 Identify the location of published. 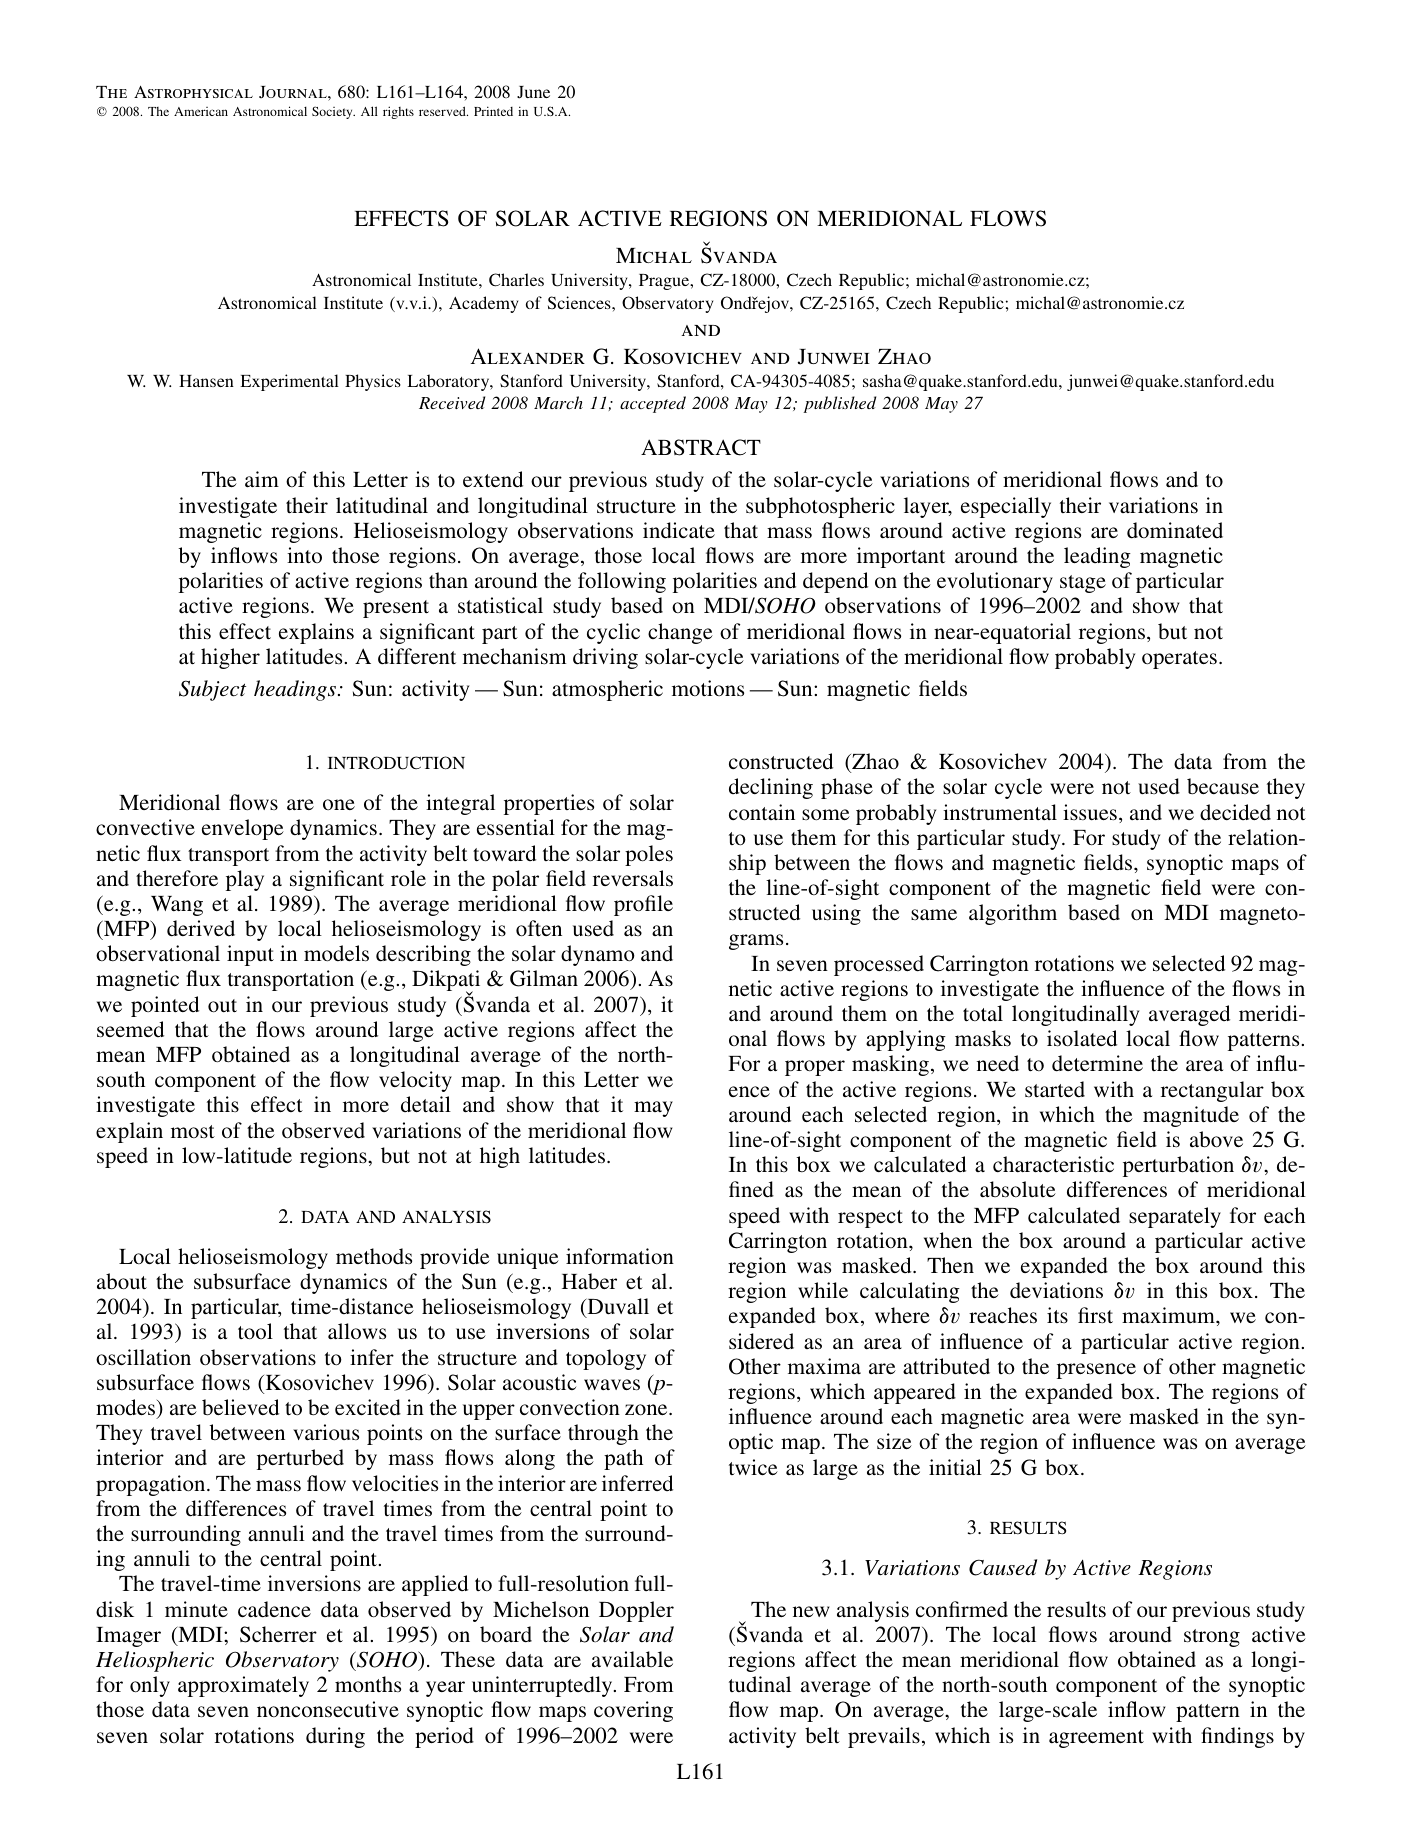
(839, 404).
